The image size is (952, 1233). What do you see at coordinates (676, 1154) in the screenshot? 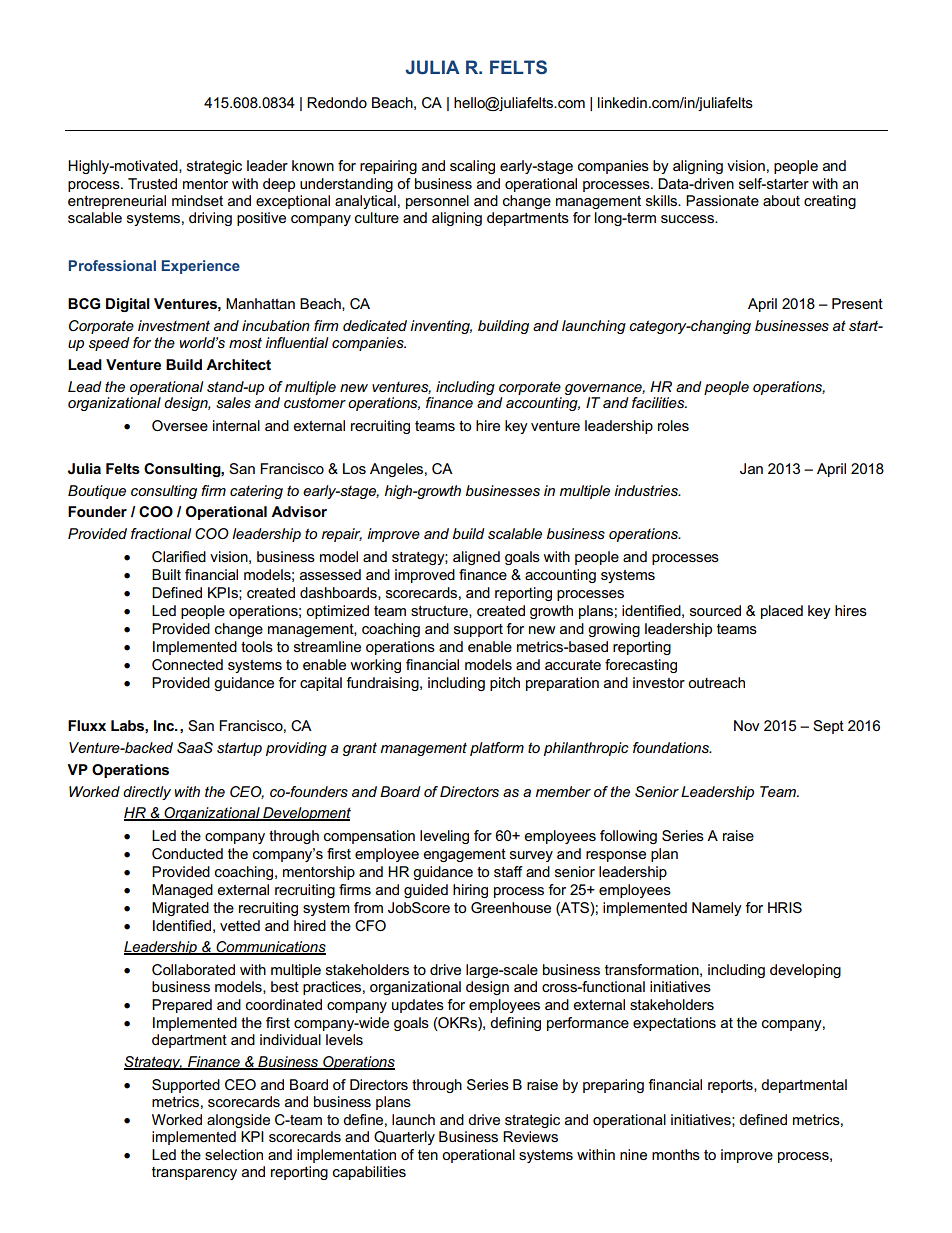
I see `months` at bounding box center [676, 1154].
